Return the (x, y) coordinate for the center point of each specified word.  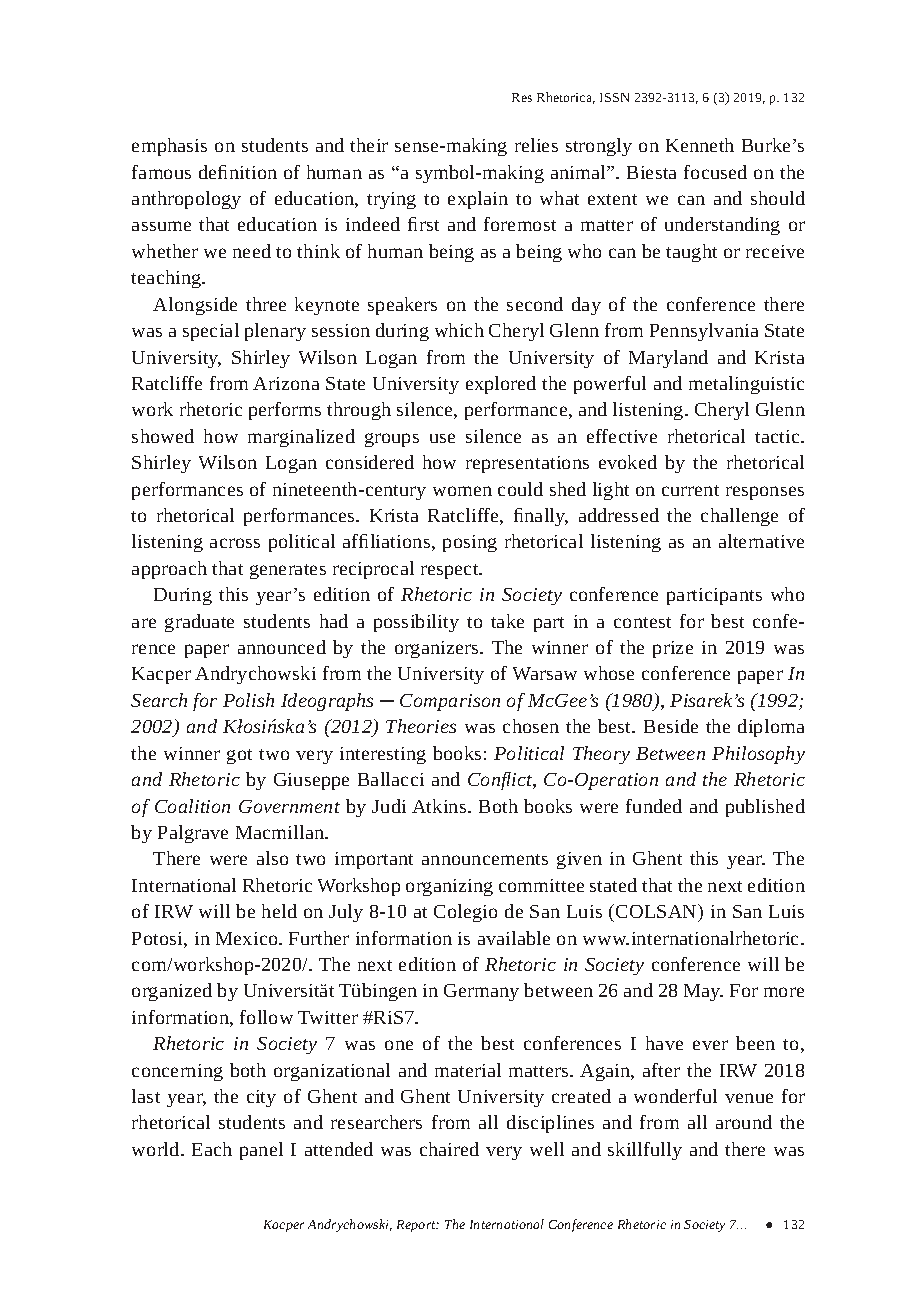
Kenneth (700, 145)
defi (213, 172)
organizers (438, 649)
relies (536, 145)
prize (673, 649)
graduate (199, 623)
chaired (449, 1149)
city (261, 1098)
